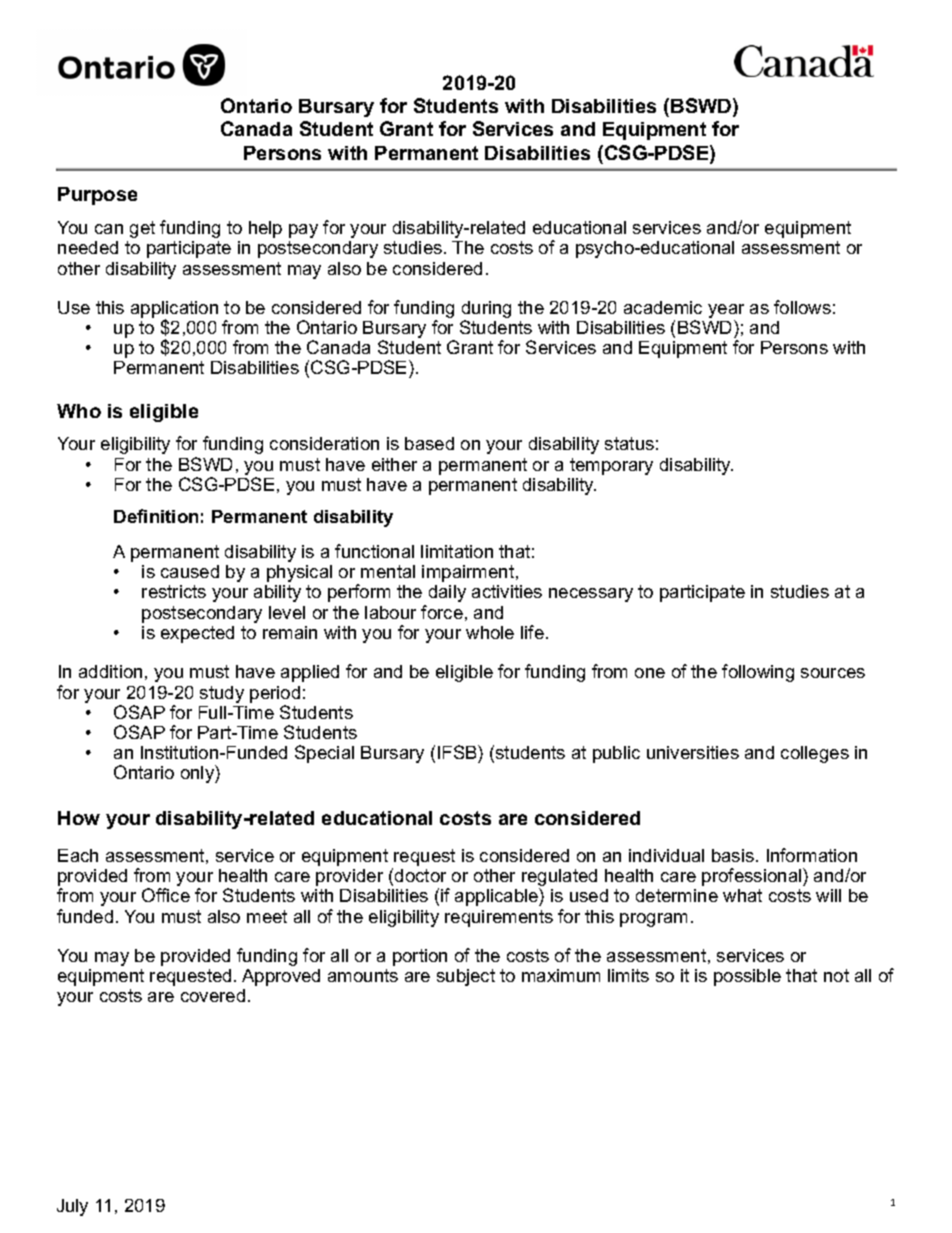 Image resolution: width=952 pixels, height=1233 pixels. Describe the element at coordinates (629, 443) in the screenshot. I see `status` at that location.
